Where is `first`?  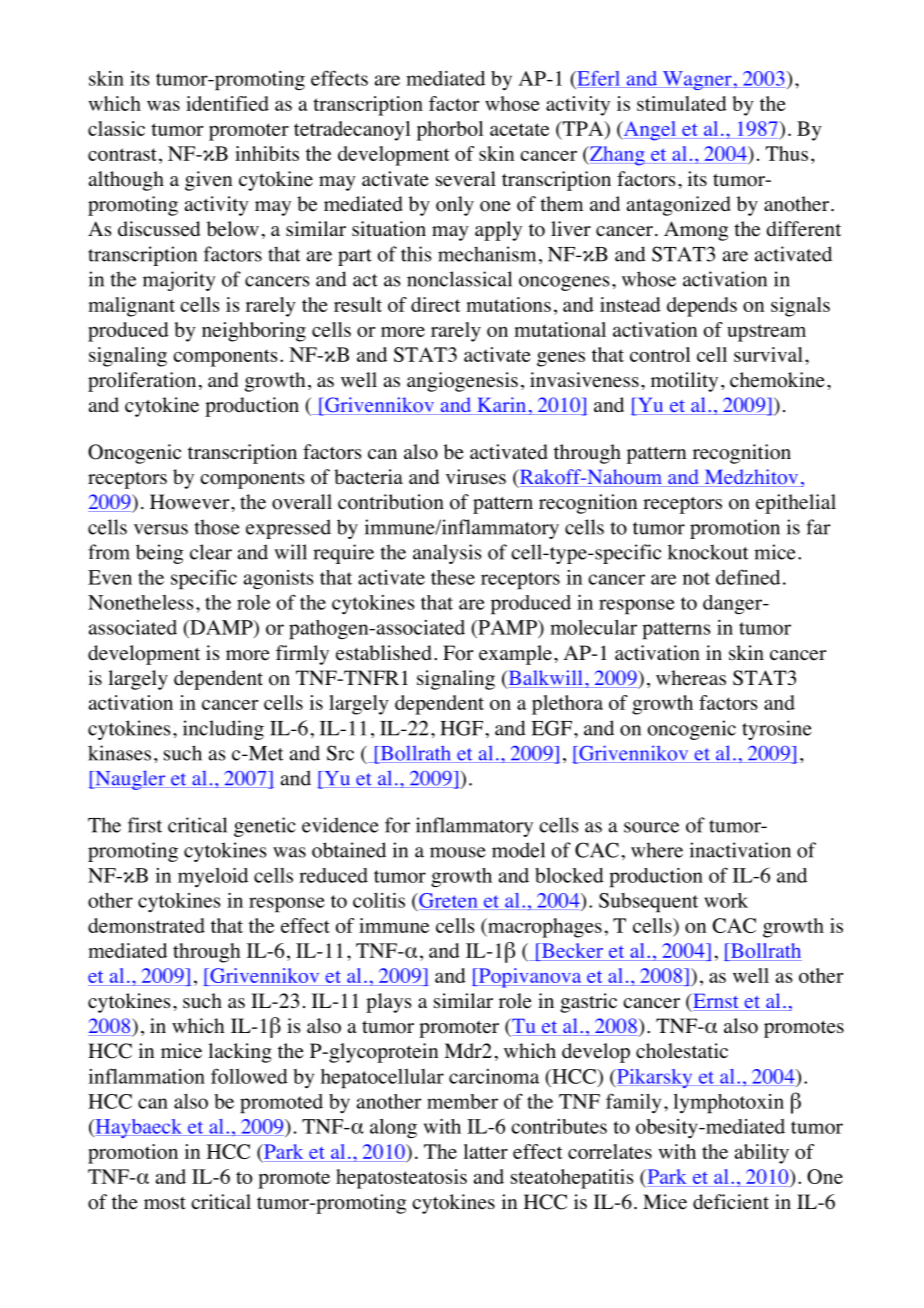
first is located at coordinates (145, 825).
